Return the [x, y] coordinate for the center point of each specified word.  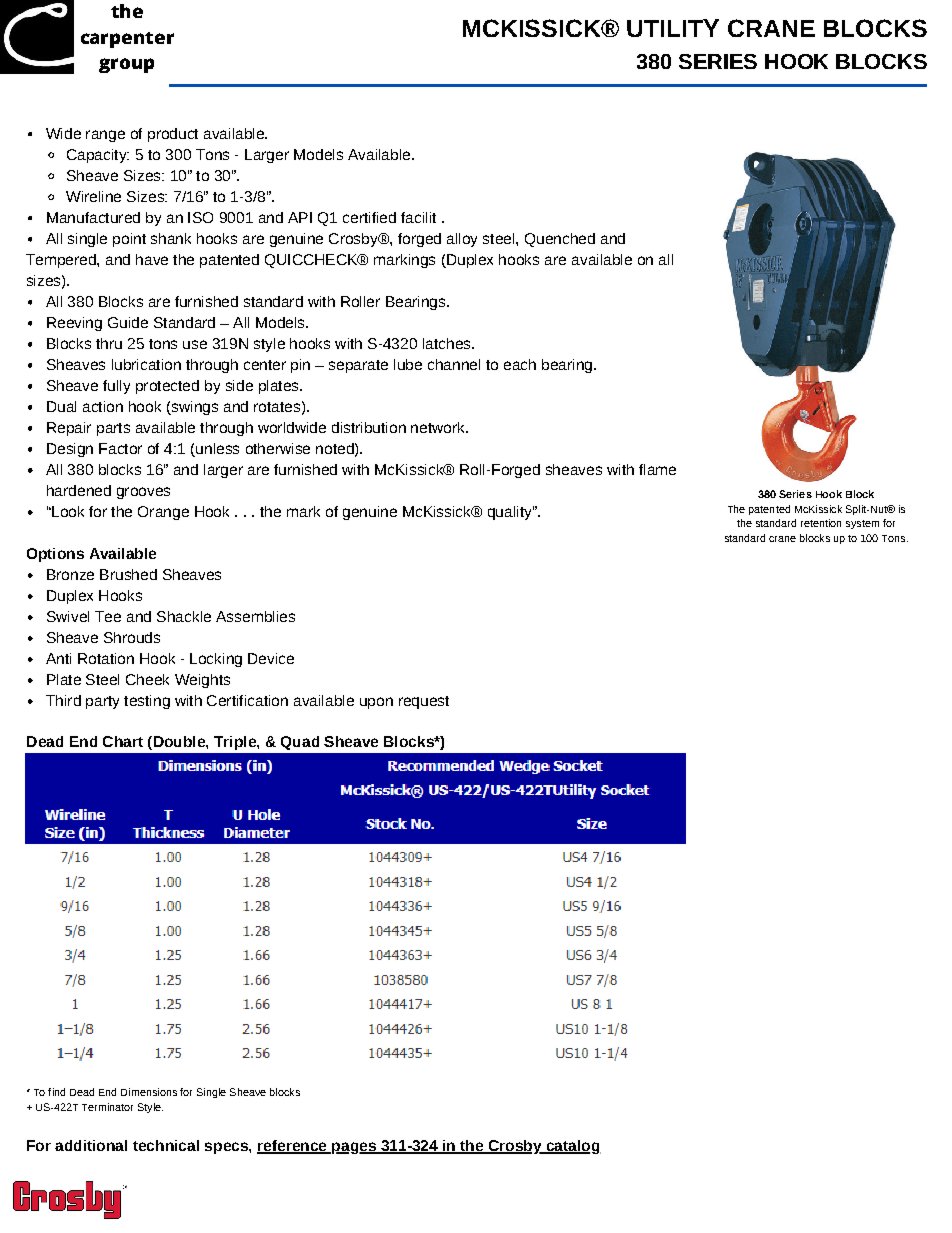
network [439, 427]
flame [657, 469]
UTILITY [673, 28]
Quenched [560, 240]
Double [179, 741]
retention [821, 523]
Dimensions [149, 1092]
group [126, 65]
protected [167, 387]
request [424, 702]
